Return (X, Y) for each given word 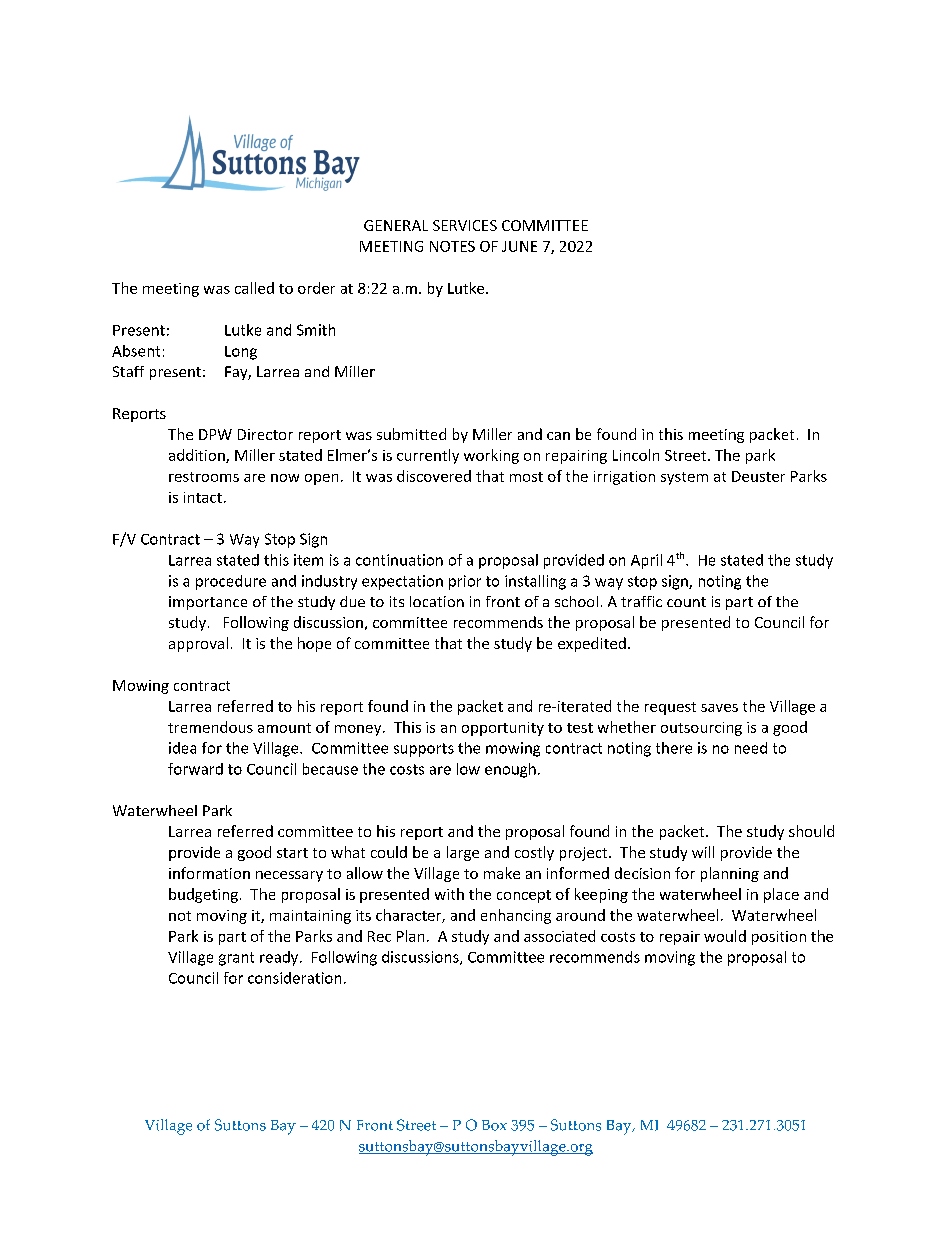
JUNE (519, 246)
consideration (294, 978)
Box (494, 1125)
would (725, 936)
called (254, 288)
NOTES (452, 246)
